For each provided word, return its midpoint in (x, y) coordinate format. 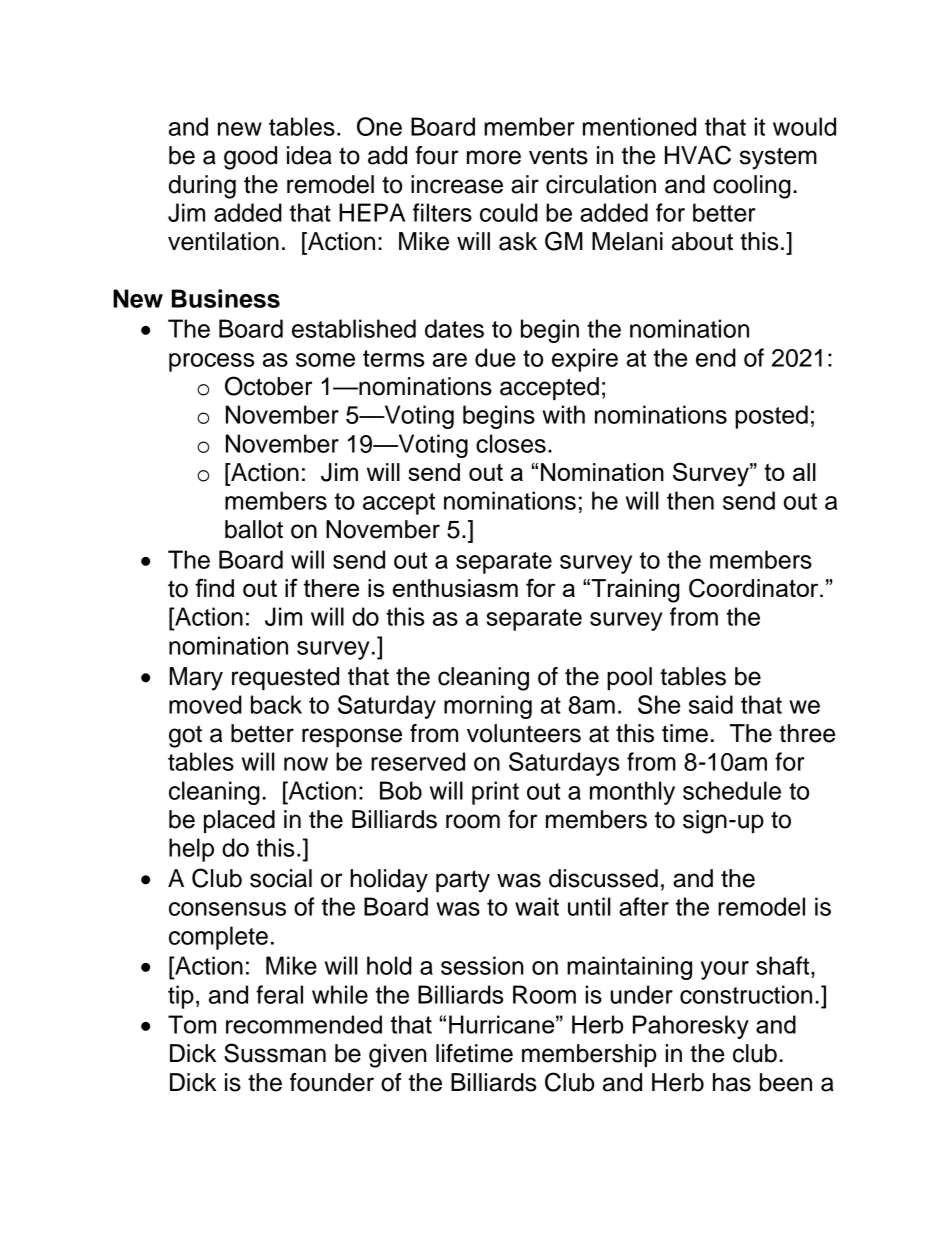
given (398, 1056)
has (732, 1082)
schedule (732, 790)
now (306, 764)
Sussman (275, 1053)
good (250, 158)
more (494, 157)
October (268, 386)
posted (771, 417)
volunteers (524, 733)
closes (511, 443)
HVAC (698, 155)
